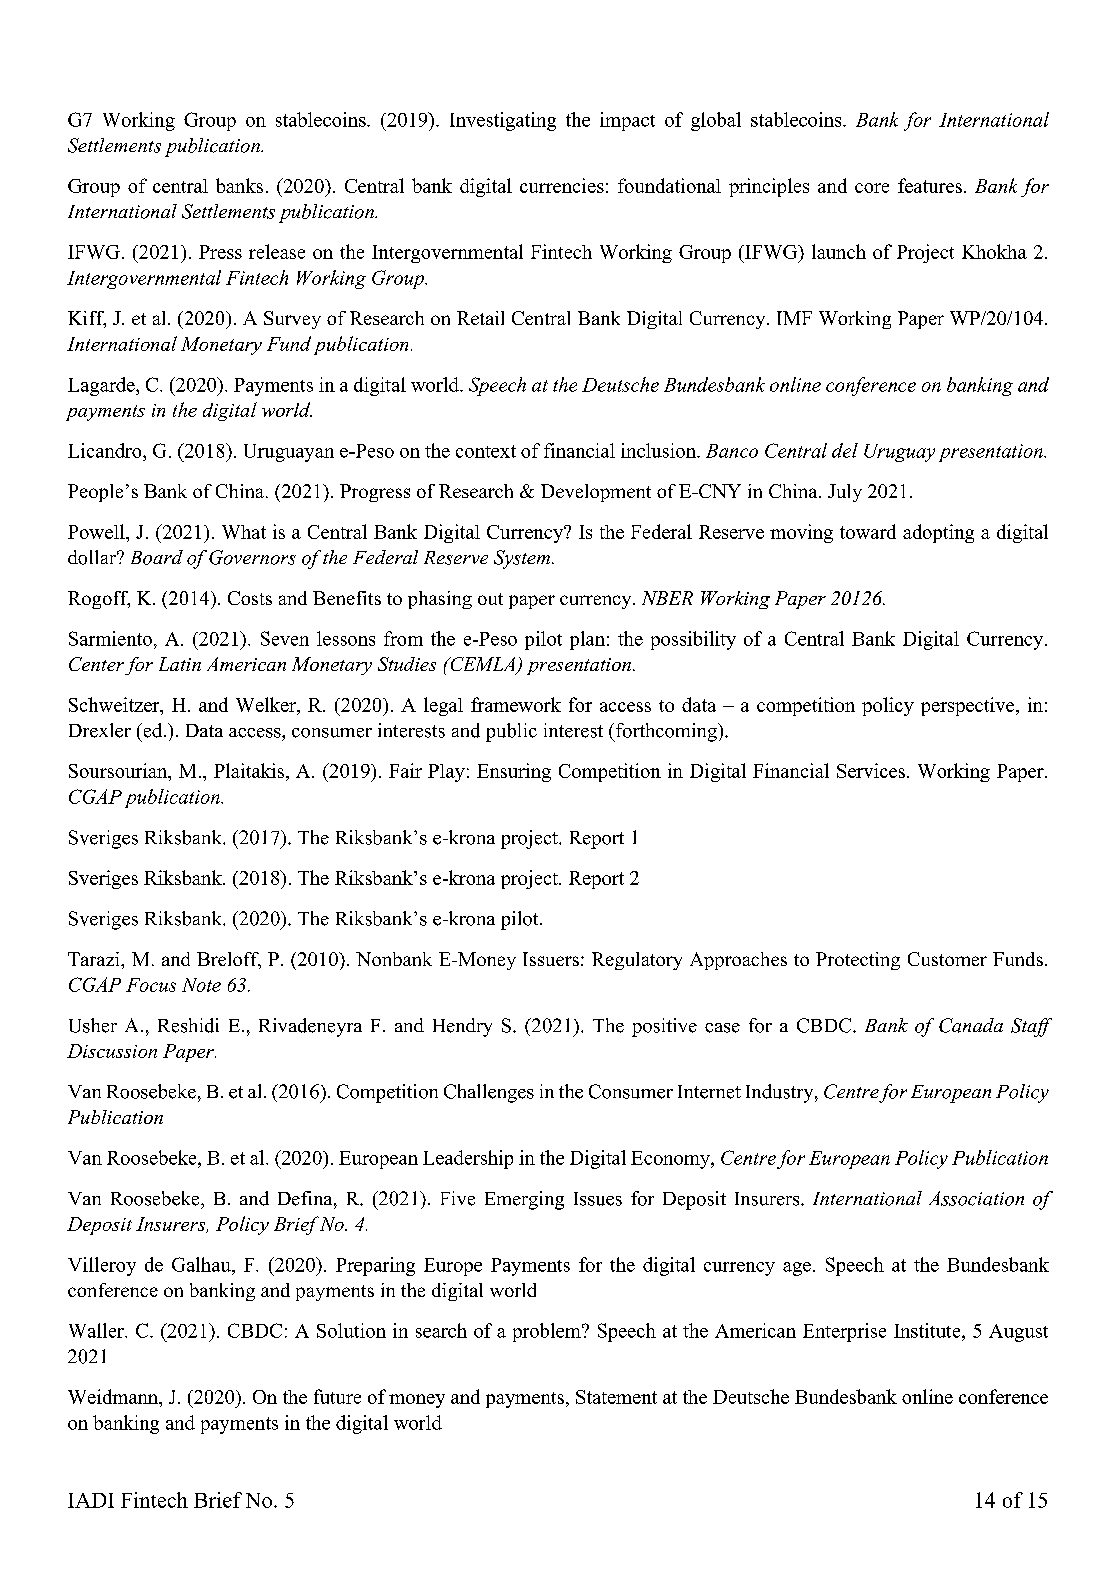 Image resolution: width=1116 pixels, height=1579 pixels. What do you see at coordinates (930, 185) in the page?
I see `features` at bounding box center [930, 185].
